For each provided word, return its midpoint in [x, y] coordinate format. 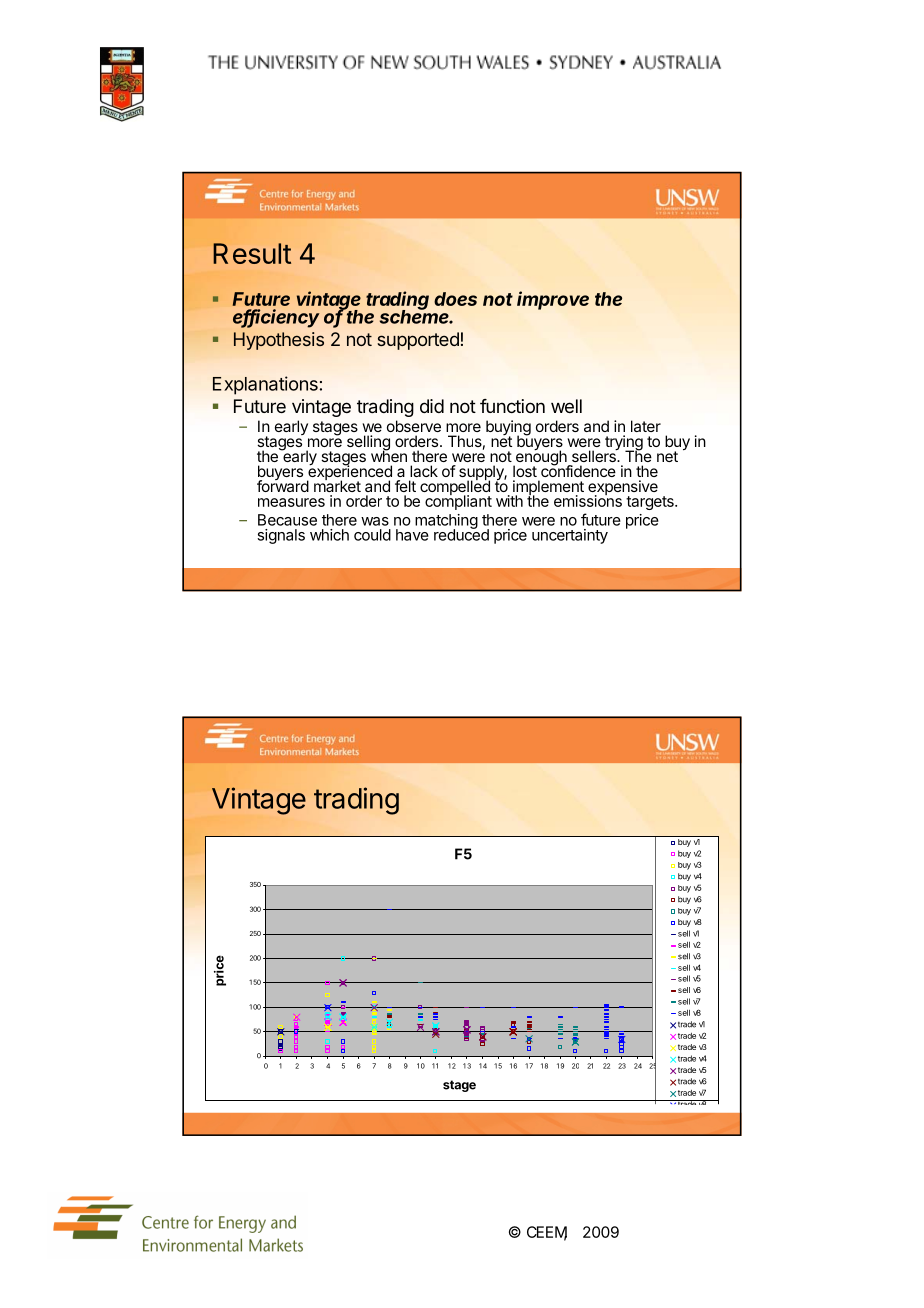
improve [553, 300]
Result [252, 253]
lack [424, 471]
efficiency [276, 318]
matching [446, 522]
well [566, 406]
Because [287, 520]
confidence [578, 470]
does [455, 299]
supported [418, 341]
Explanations [265, 385]
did [432, 406]
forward [283, 485]
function [512, 406]
